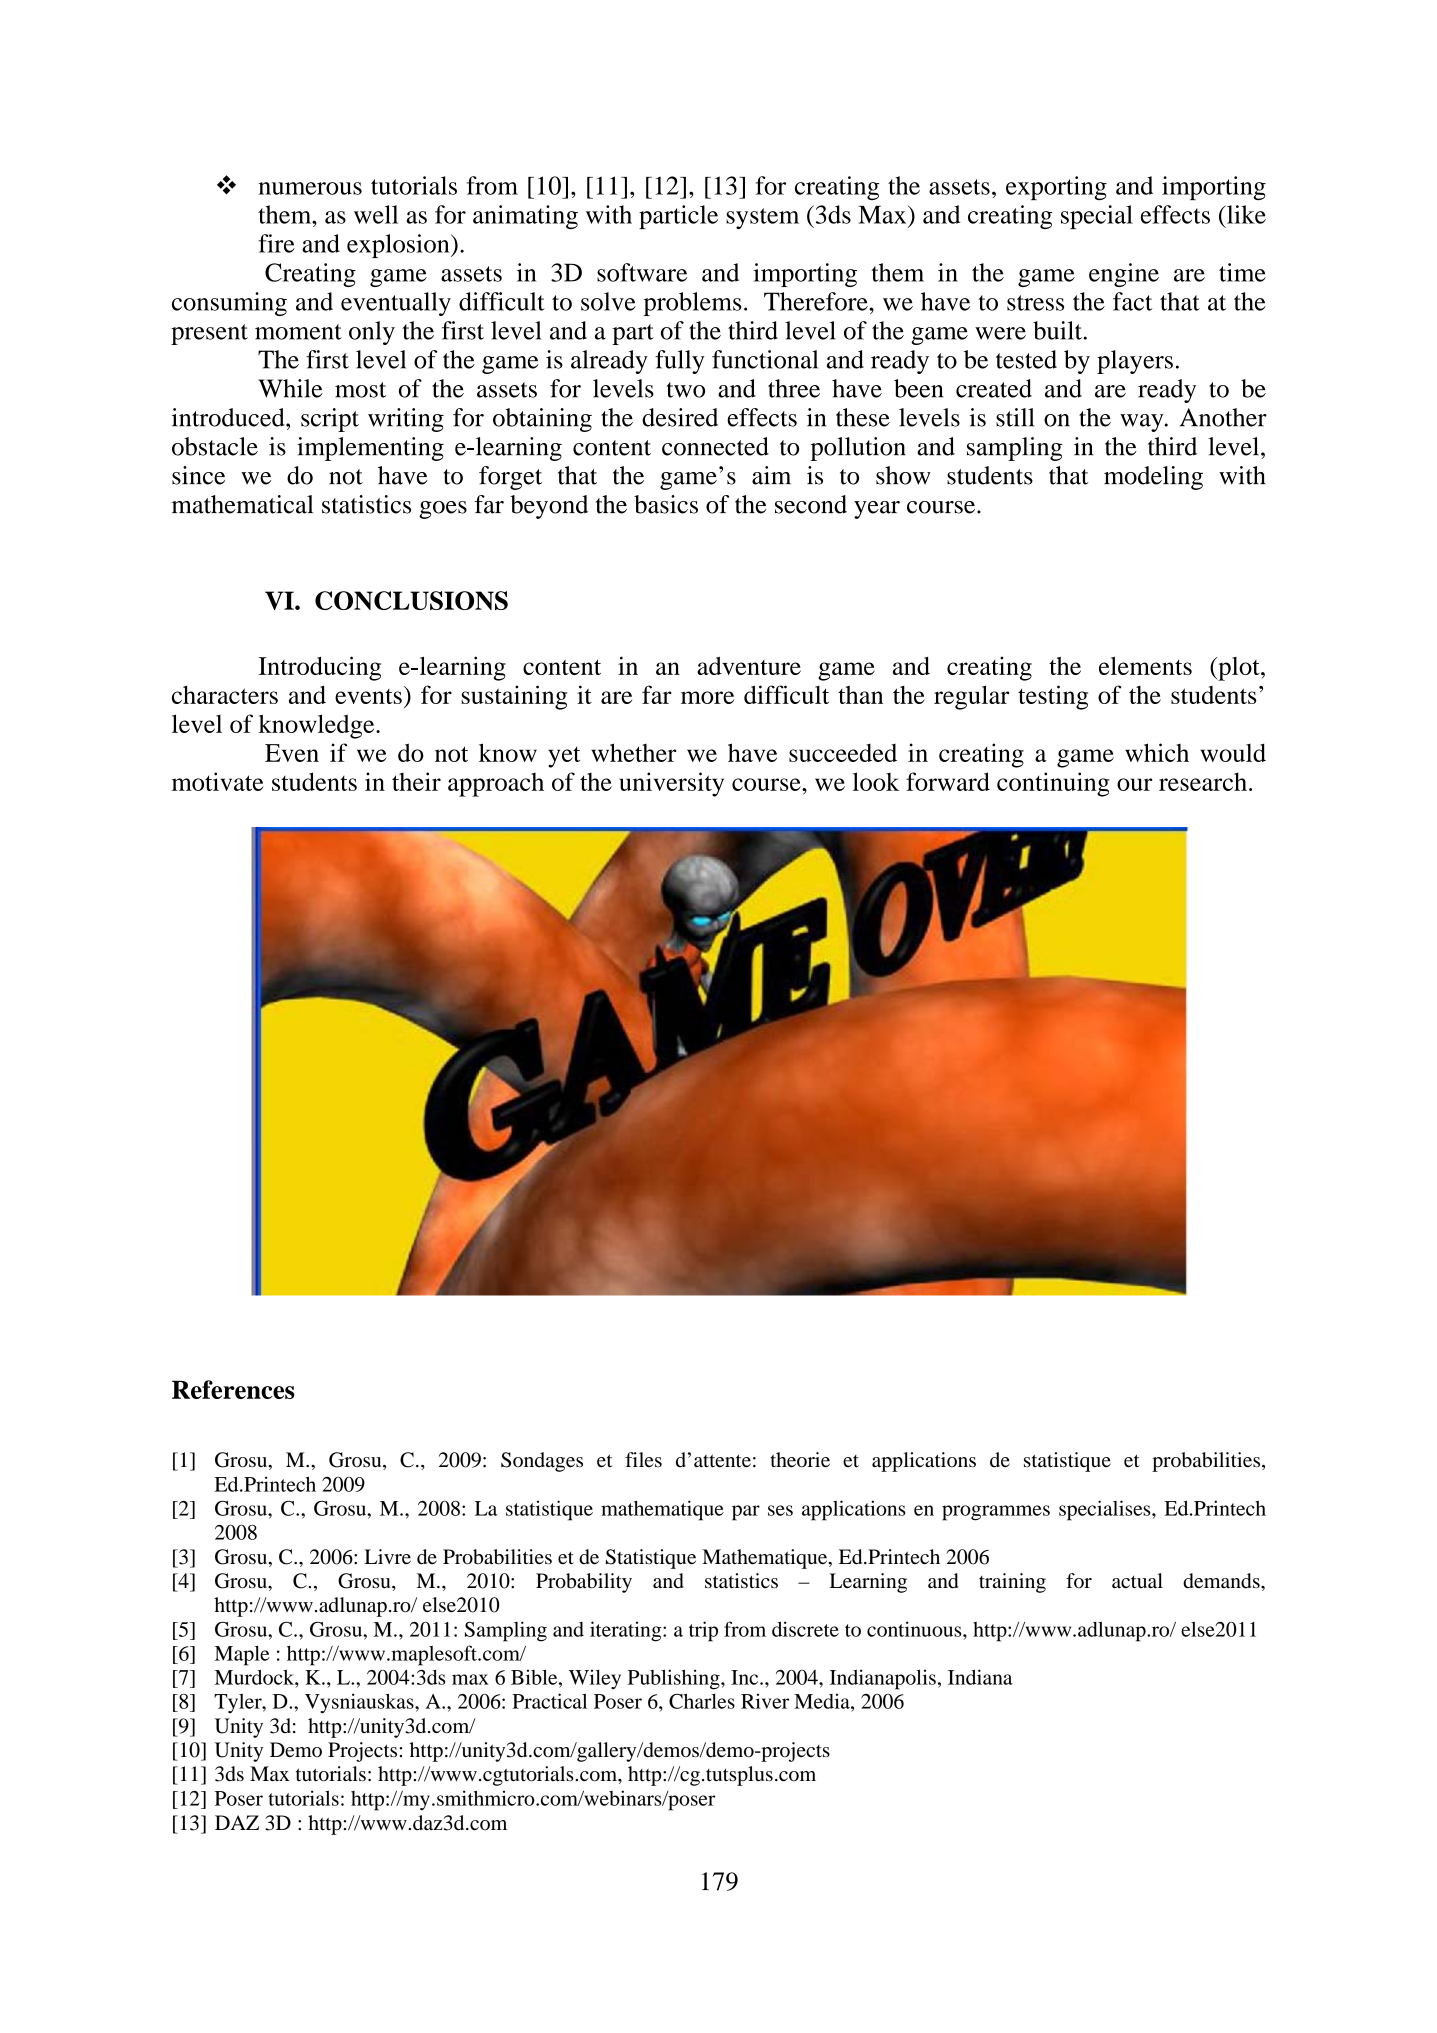  I want to click on fire, so click(276, 243).
